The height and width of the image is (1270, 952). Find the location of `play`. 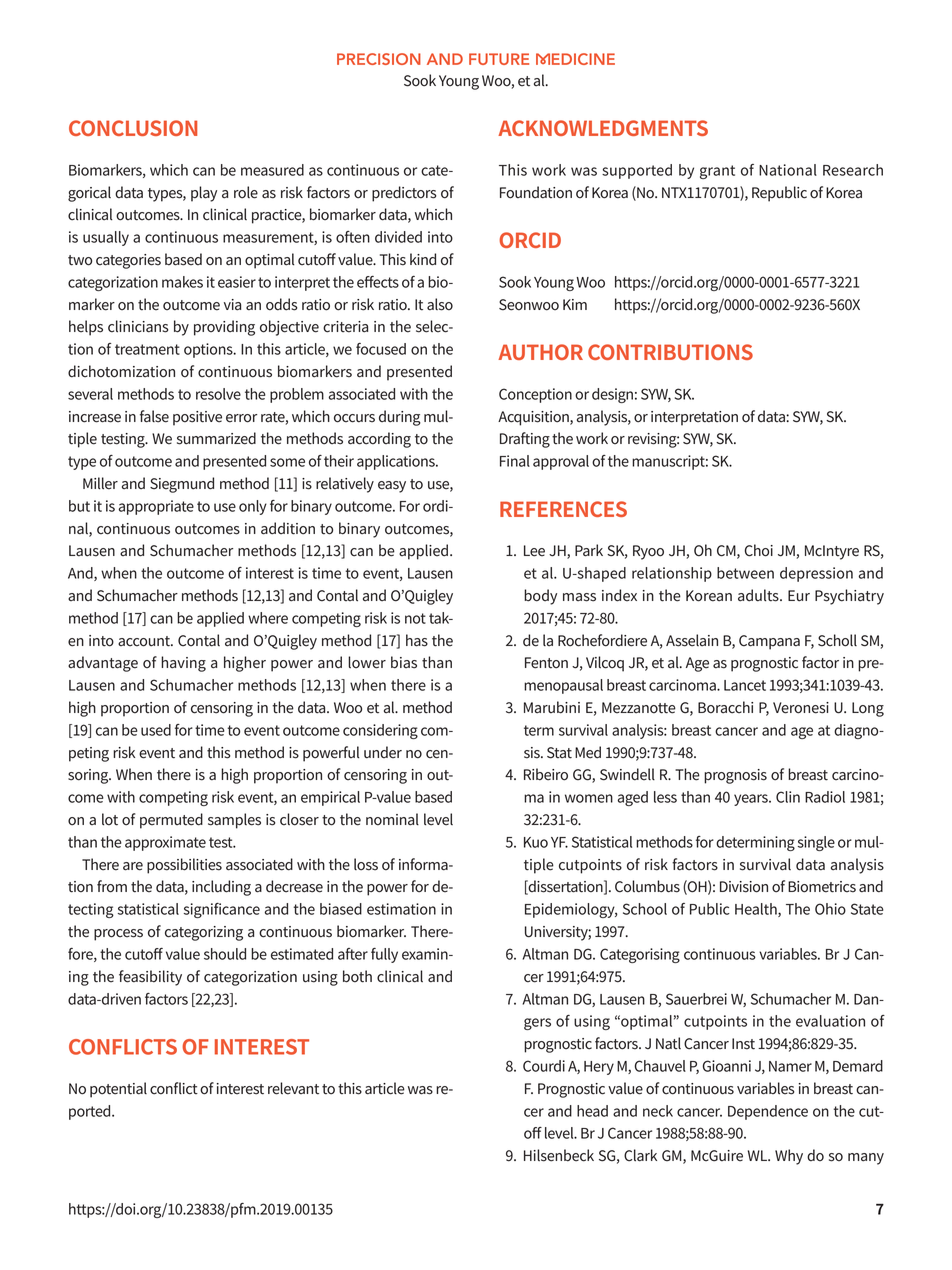

play is located at coordinates (204, 194).
